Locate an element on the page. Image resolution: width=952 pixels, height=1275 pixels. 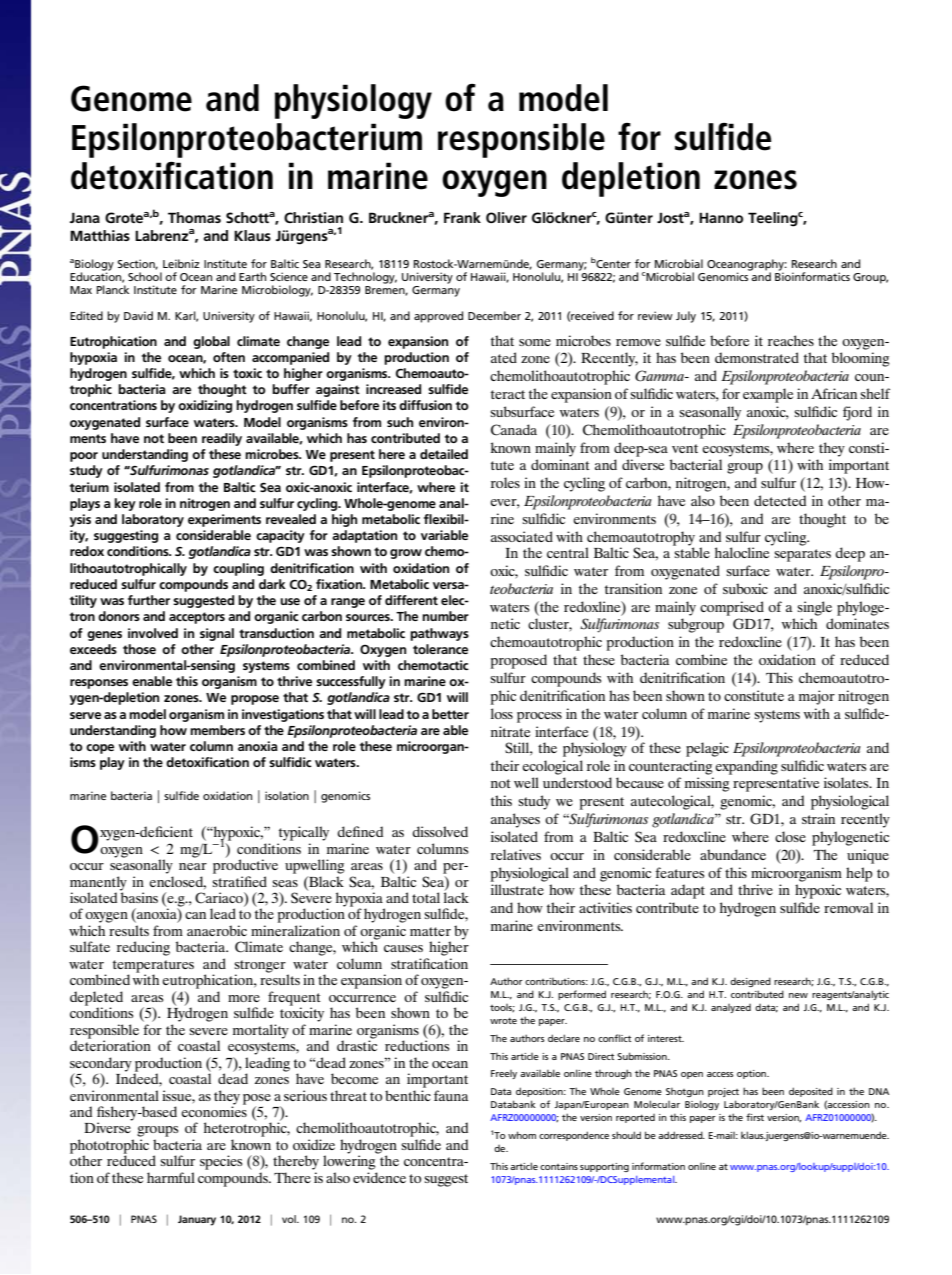
grow is located at coordinates (406, 554).
